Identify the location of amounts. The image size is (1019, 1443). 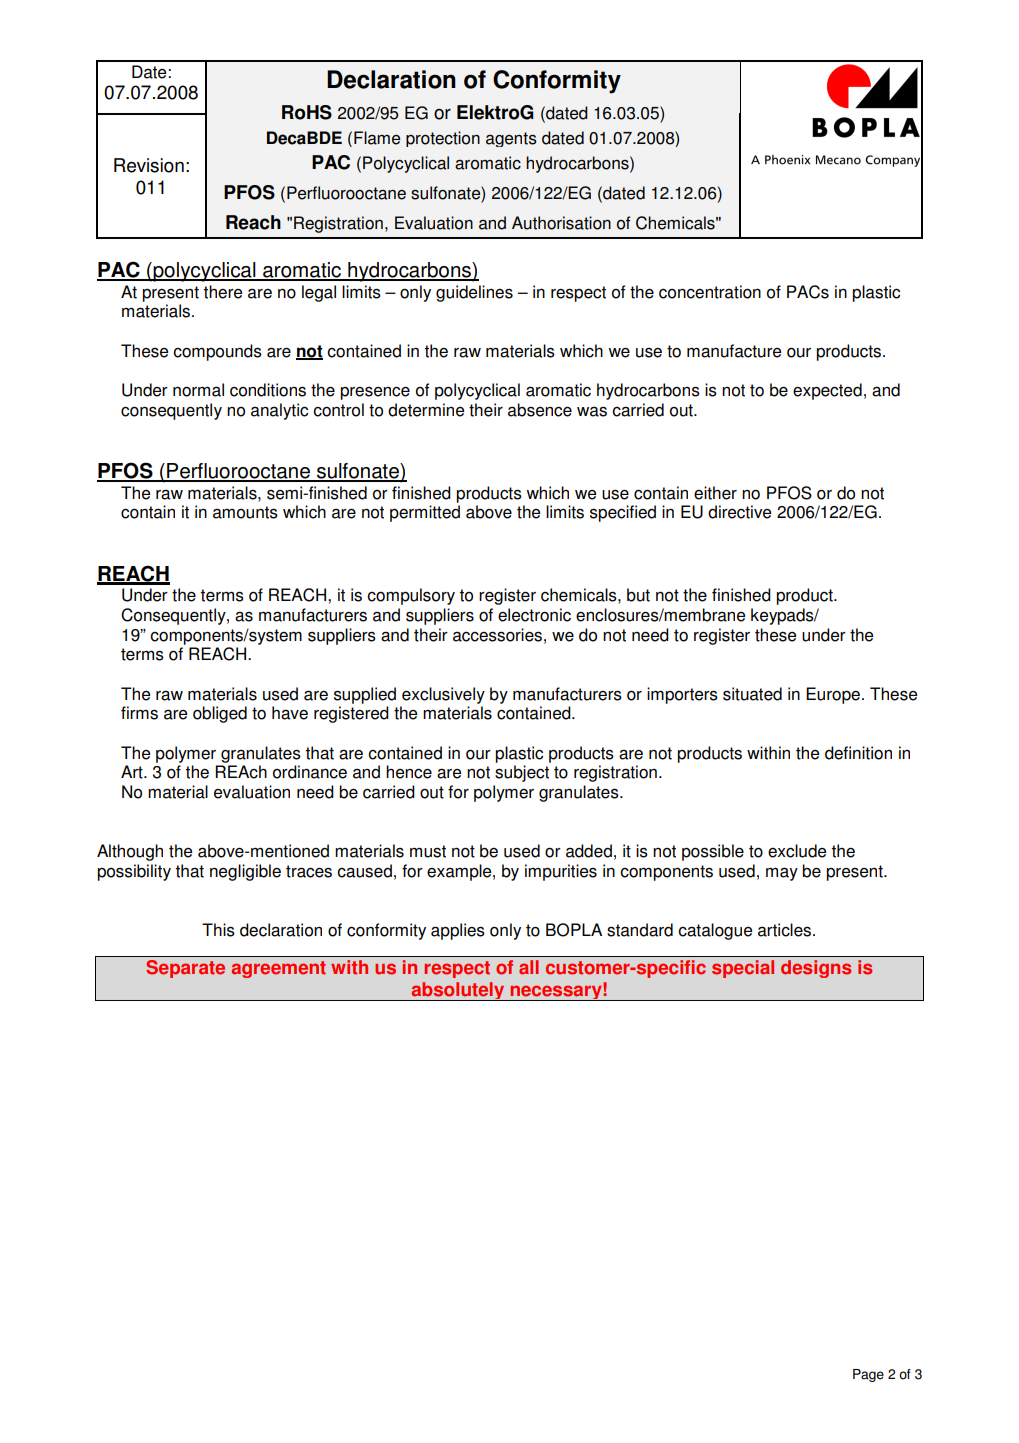
(245, 512).
